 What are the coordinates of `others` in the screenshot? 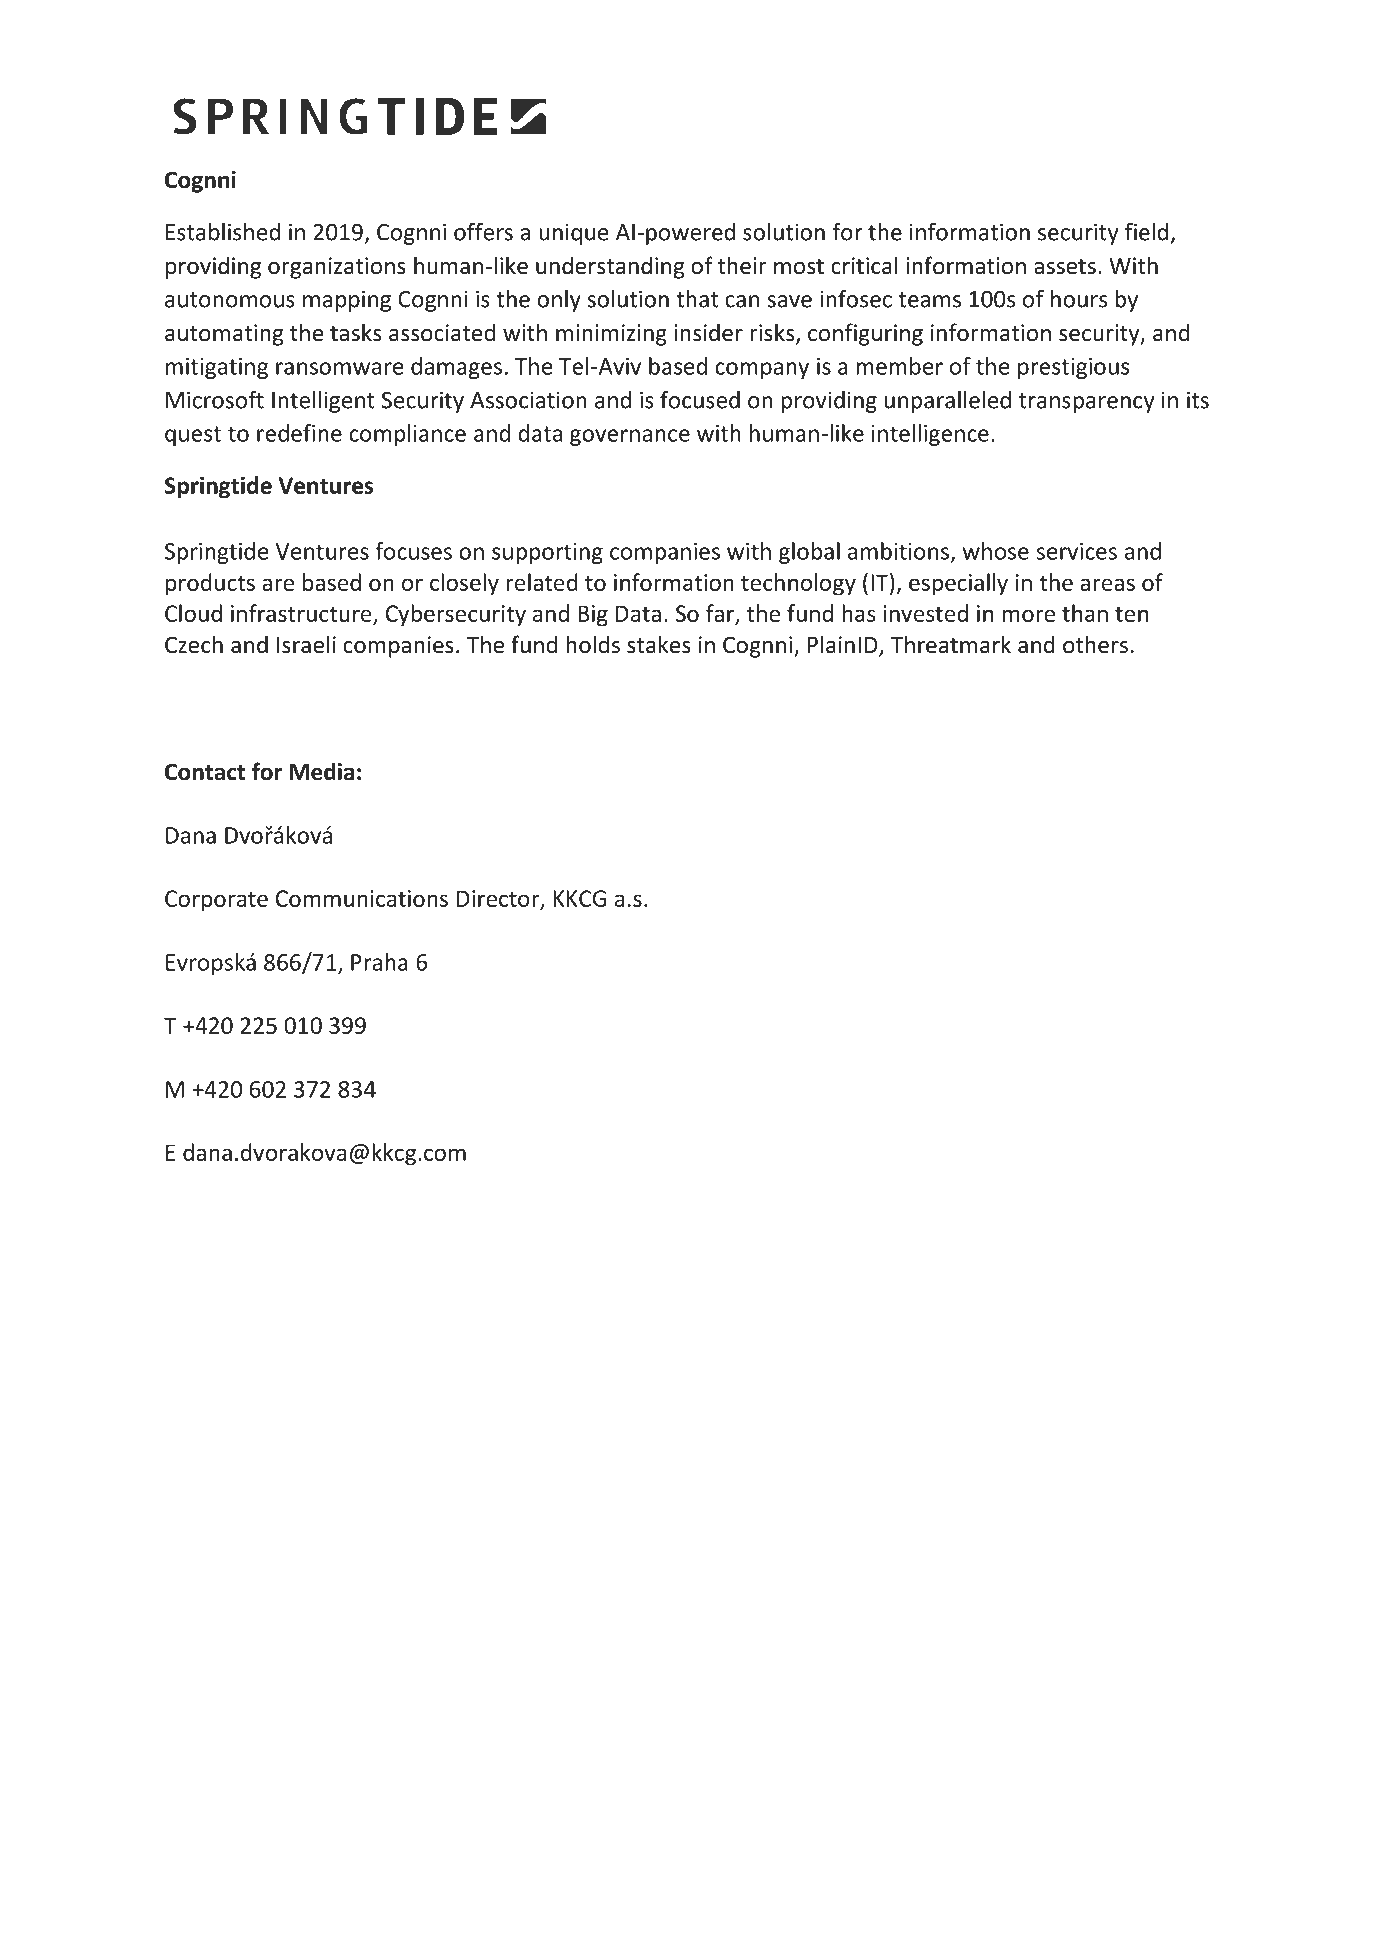 It's located at (1095, 644).
